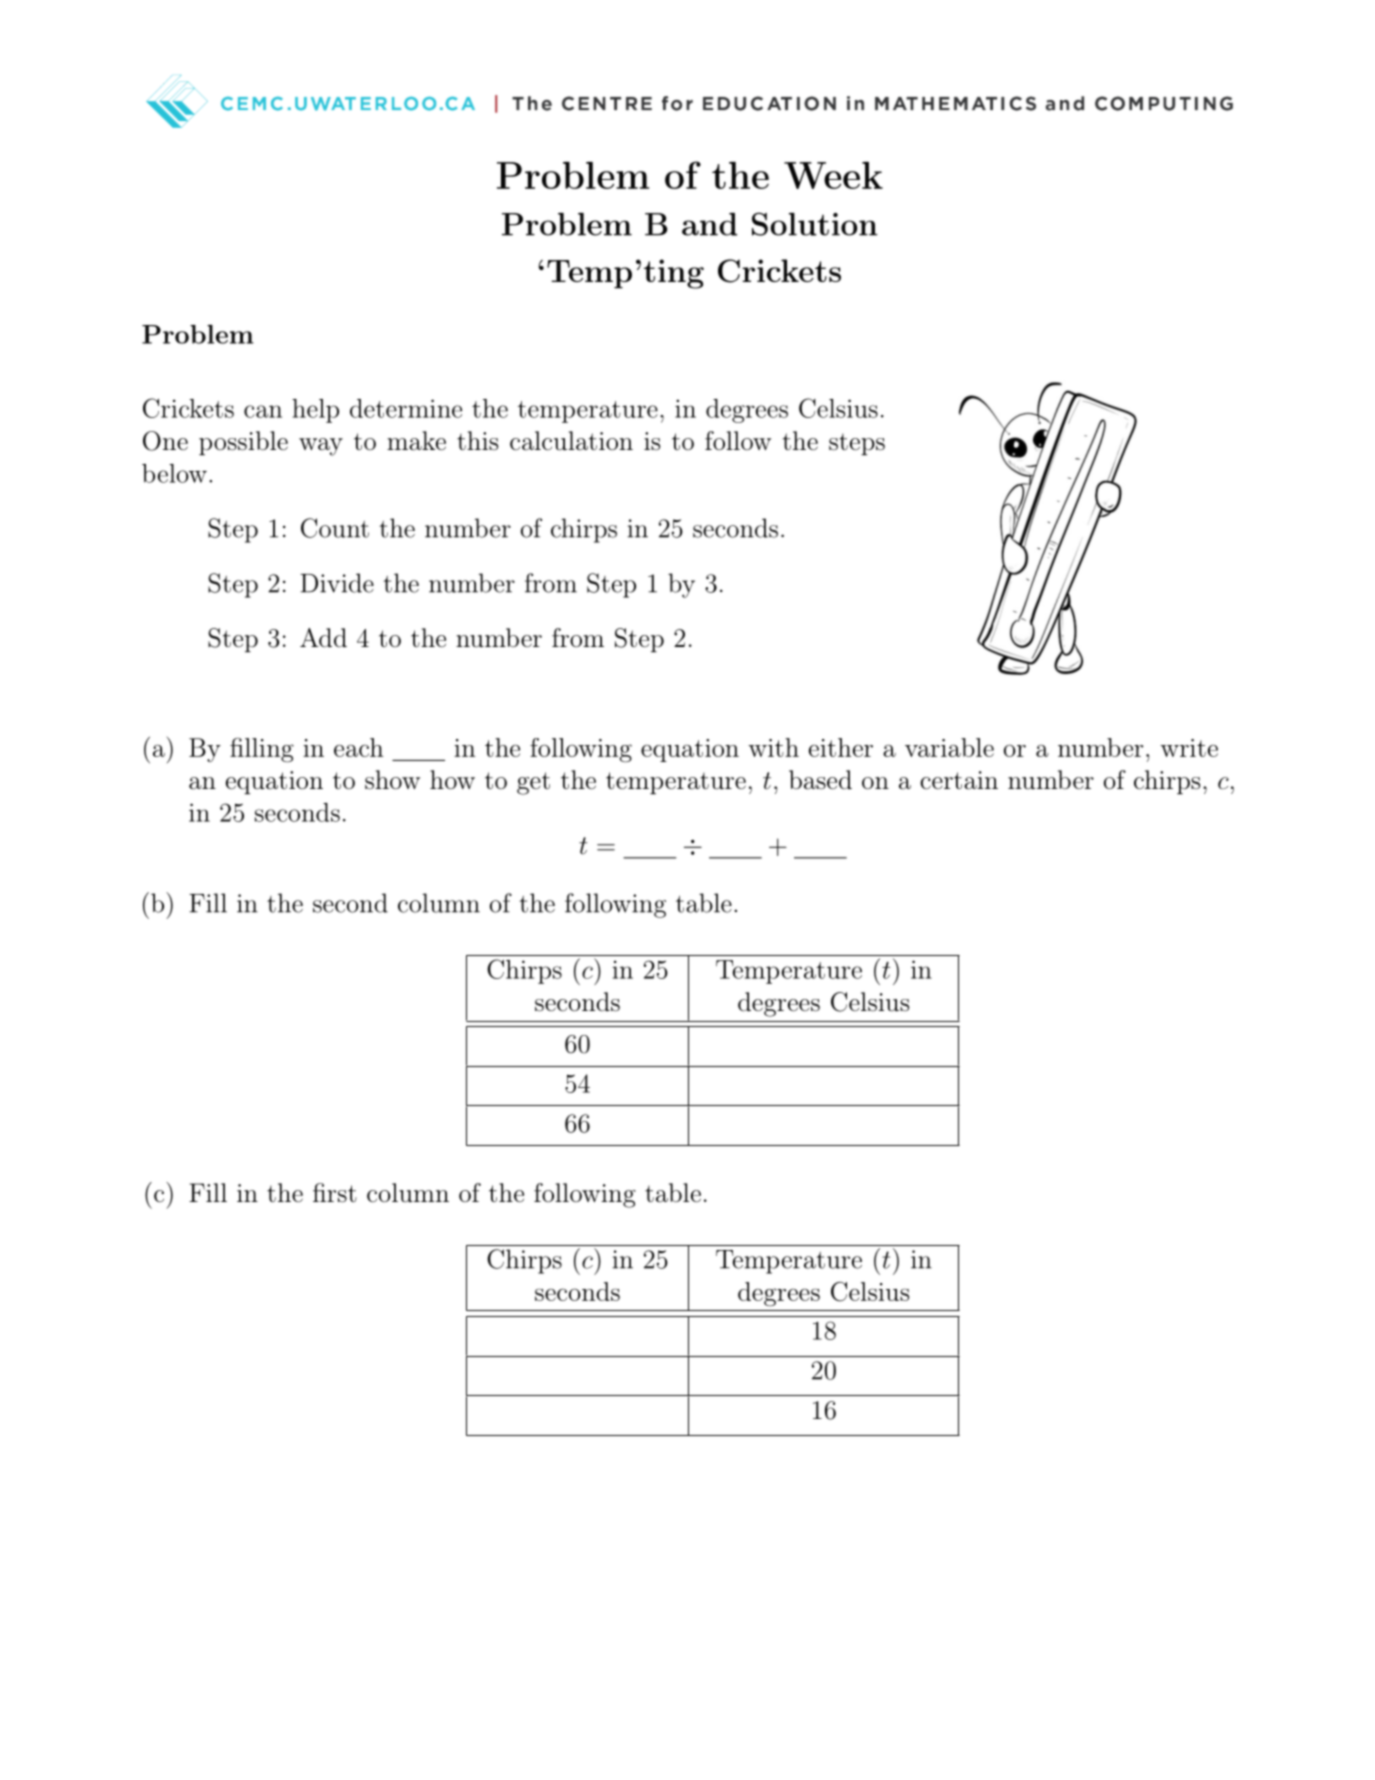 Image resolution: width=1375 pixels, height=1780 pixels. What do you see at coordinates (323, 638) in the screenshot?
I see `Add` at bounding box center [323, 638].
